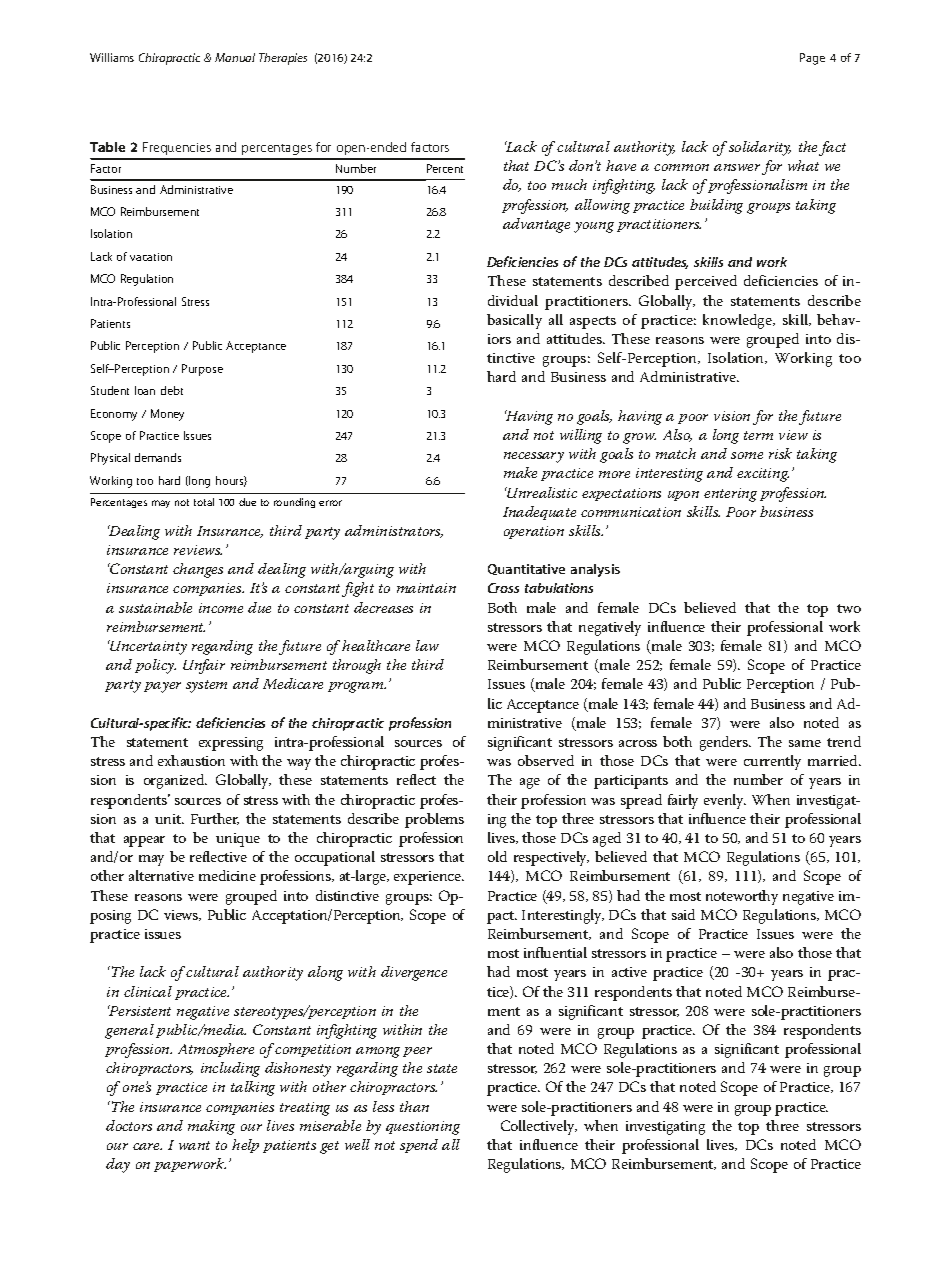 This image has width=952, height=1265. What do you see at coordinates (423, 1128) in the image?
I see `questioning` at bounding box center [423, 1128].
